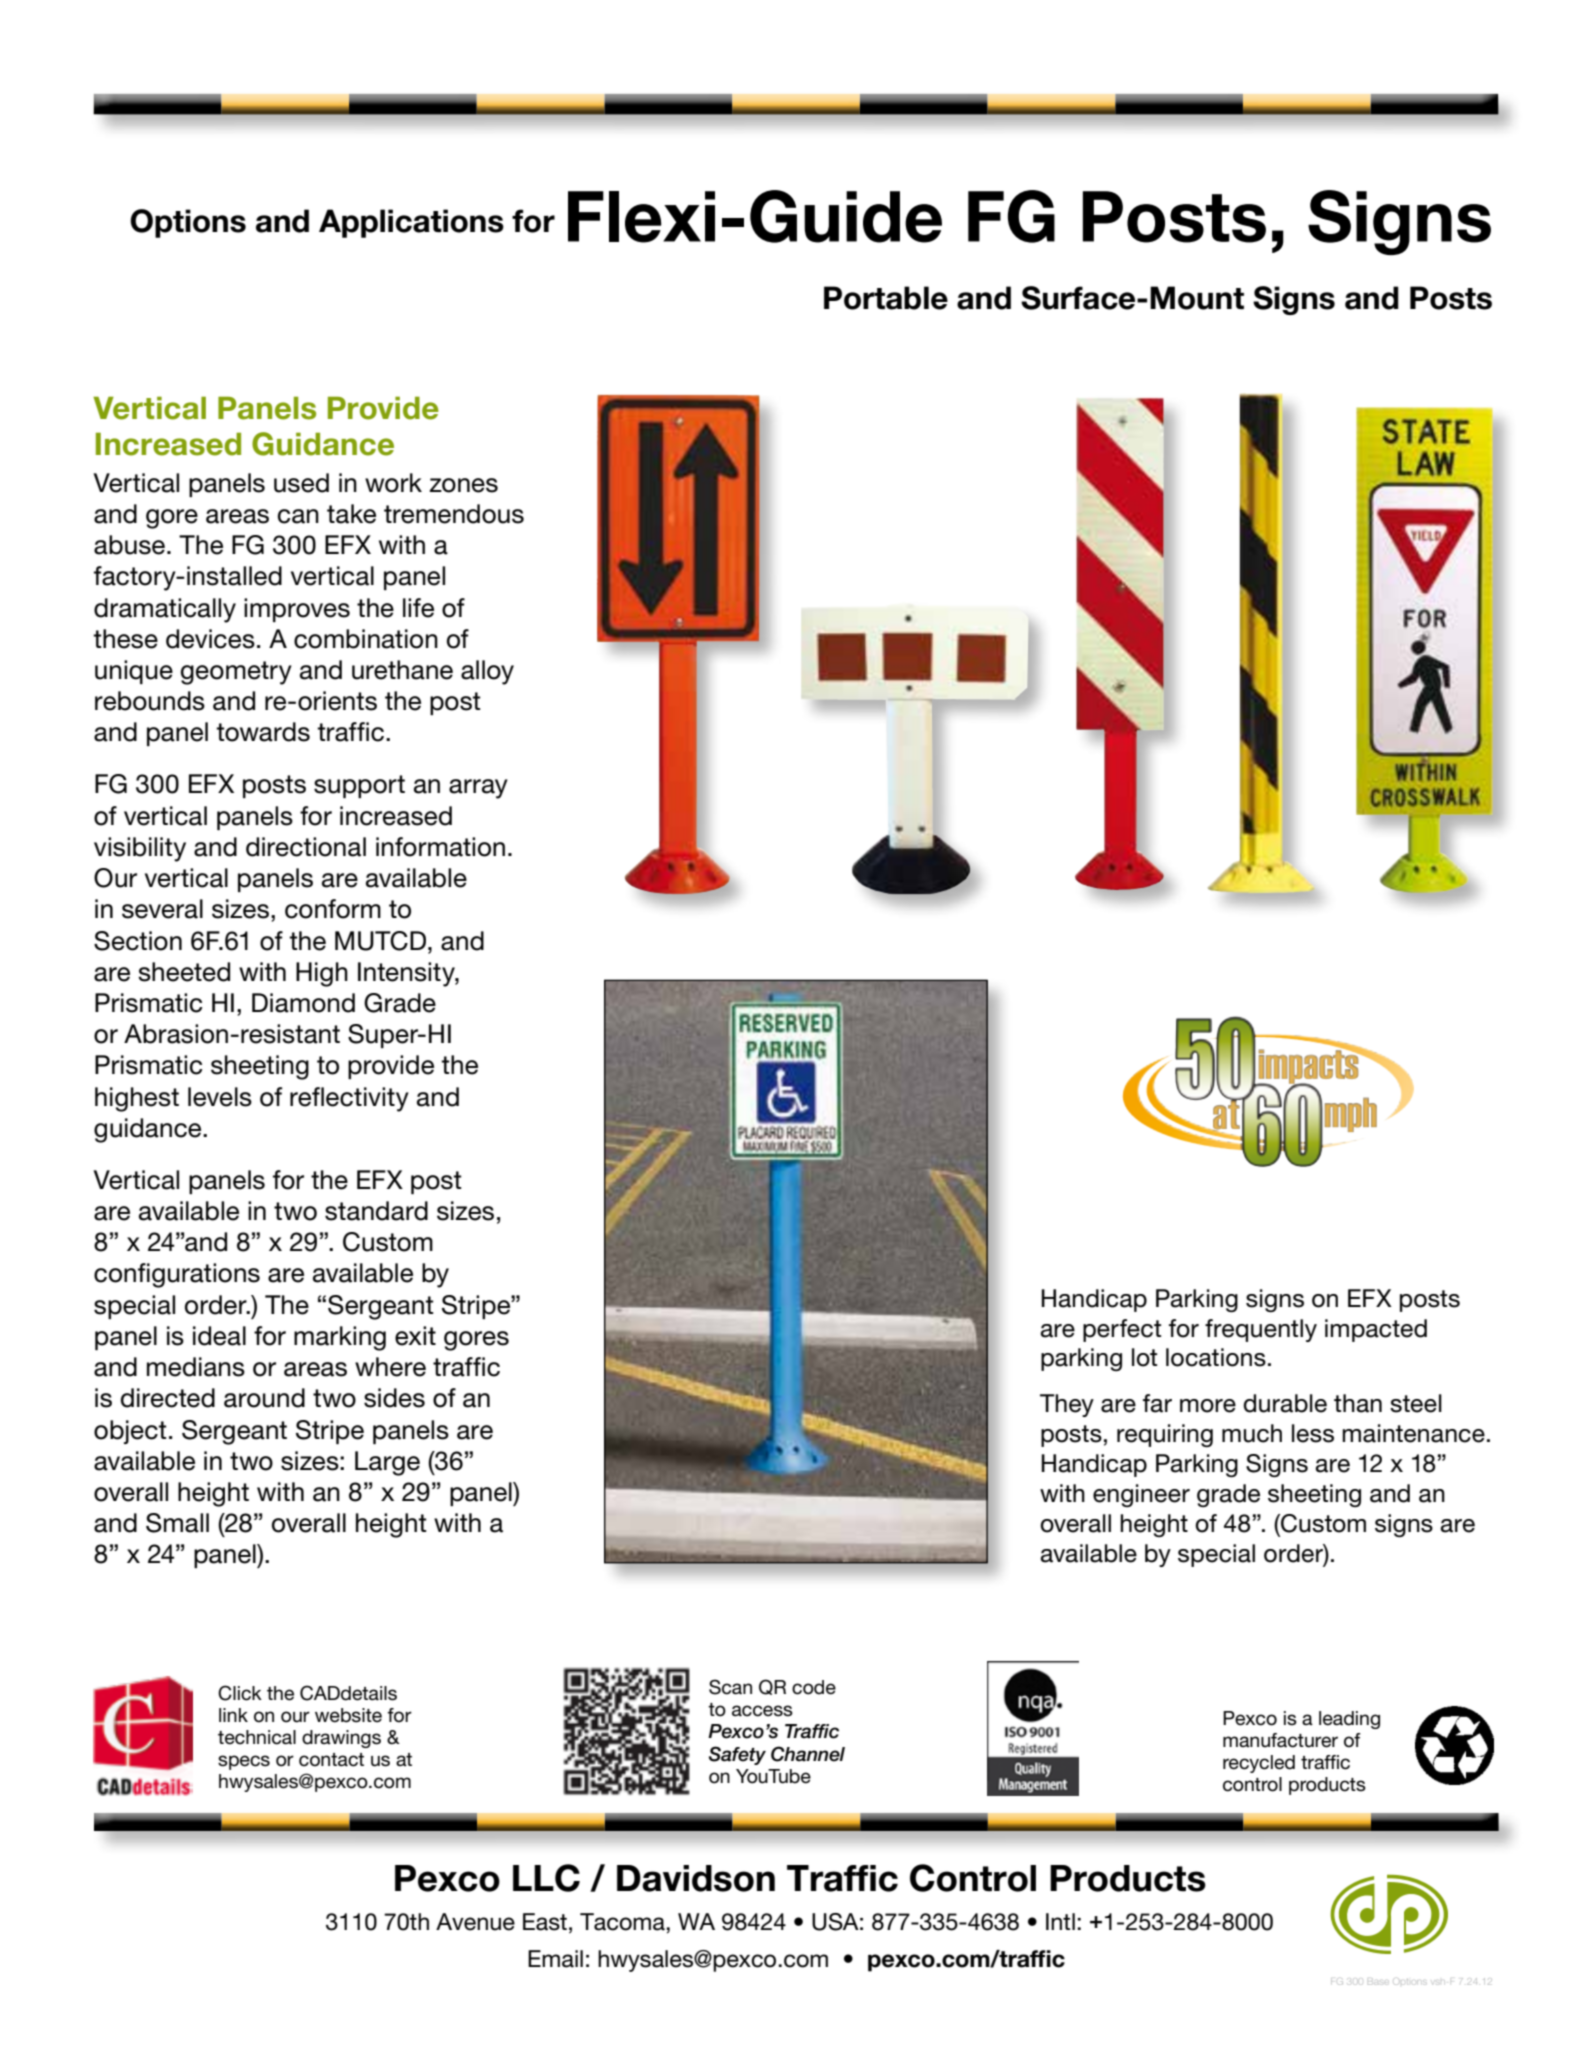 Image resolution: width=1592 pixels, height=2060 pixels. What do you see at coordinates (696, 1878) in the screenshot?
I see `Davidson` at bounding box center [696, 1878].
